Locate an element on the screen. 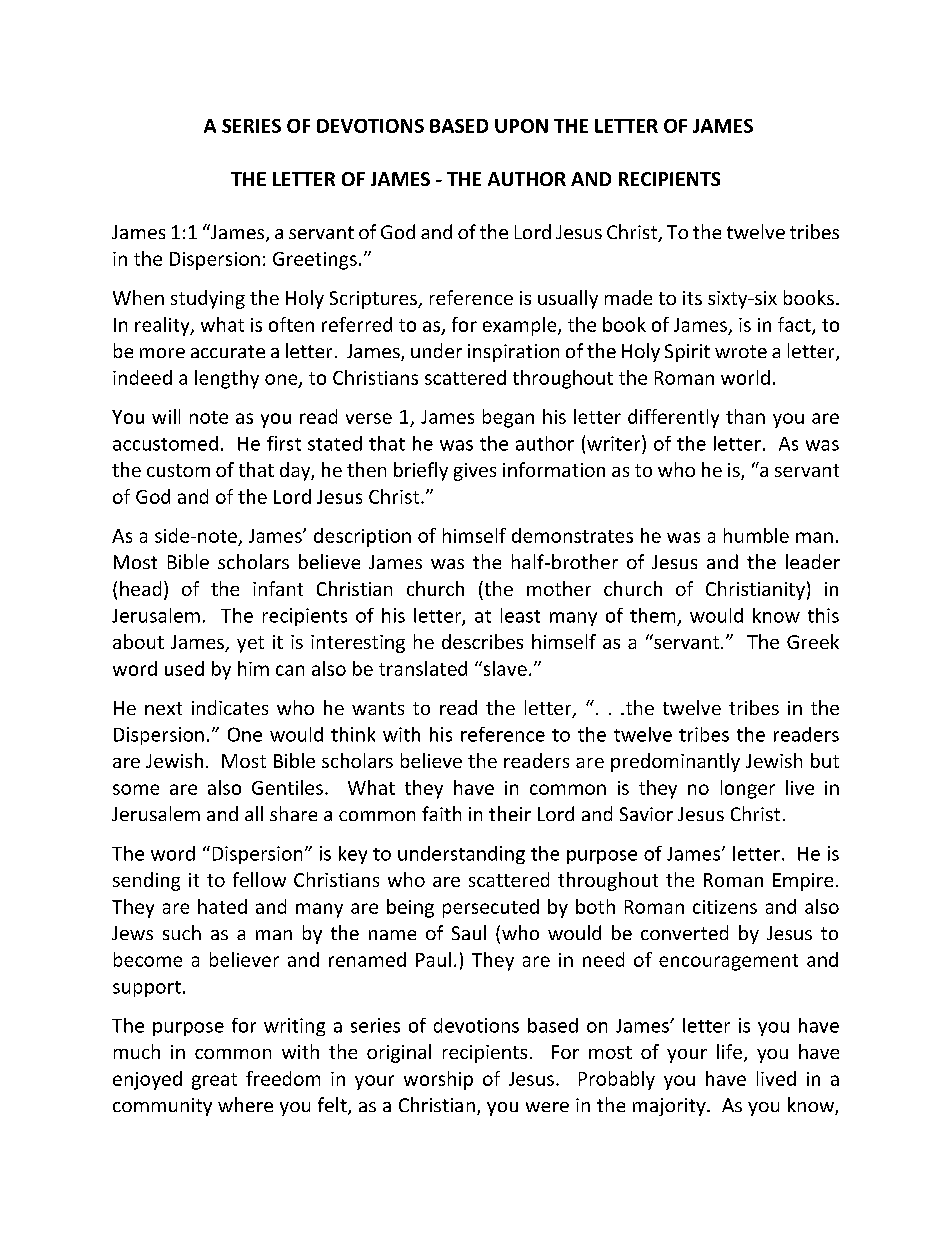  great is located at coordinates (214, 1081).
